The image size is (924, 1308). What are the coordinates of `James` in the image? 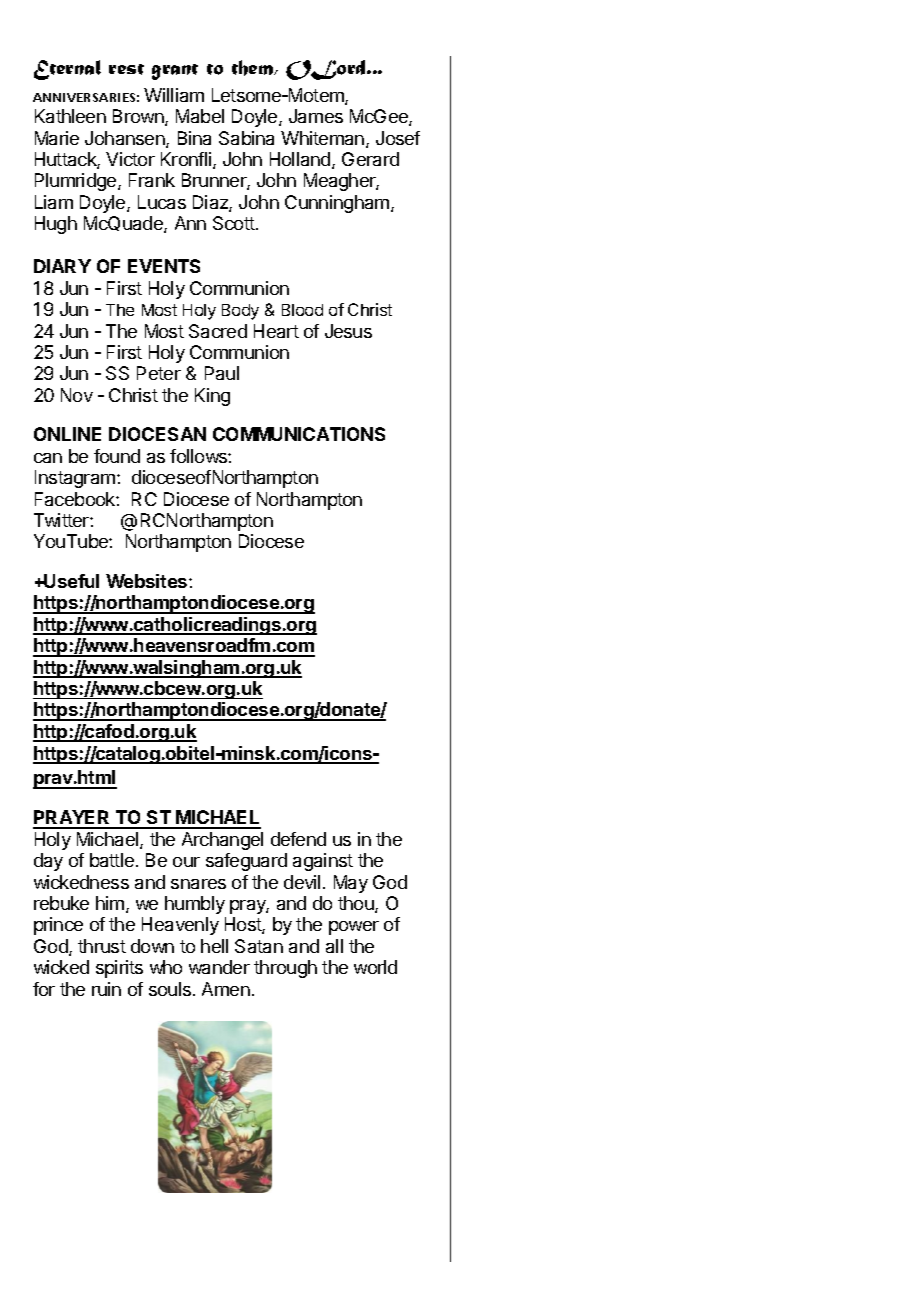 It's located at (316, 116).
